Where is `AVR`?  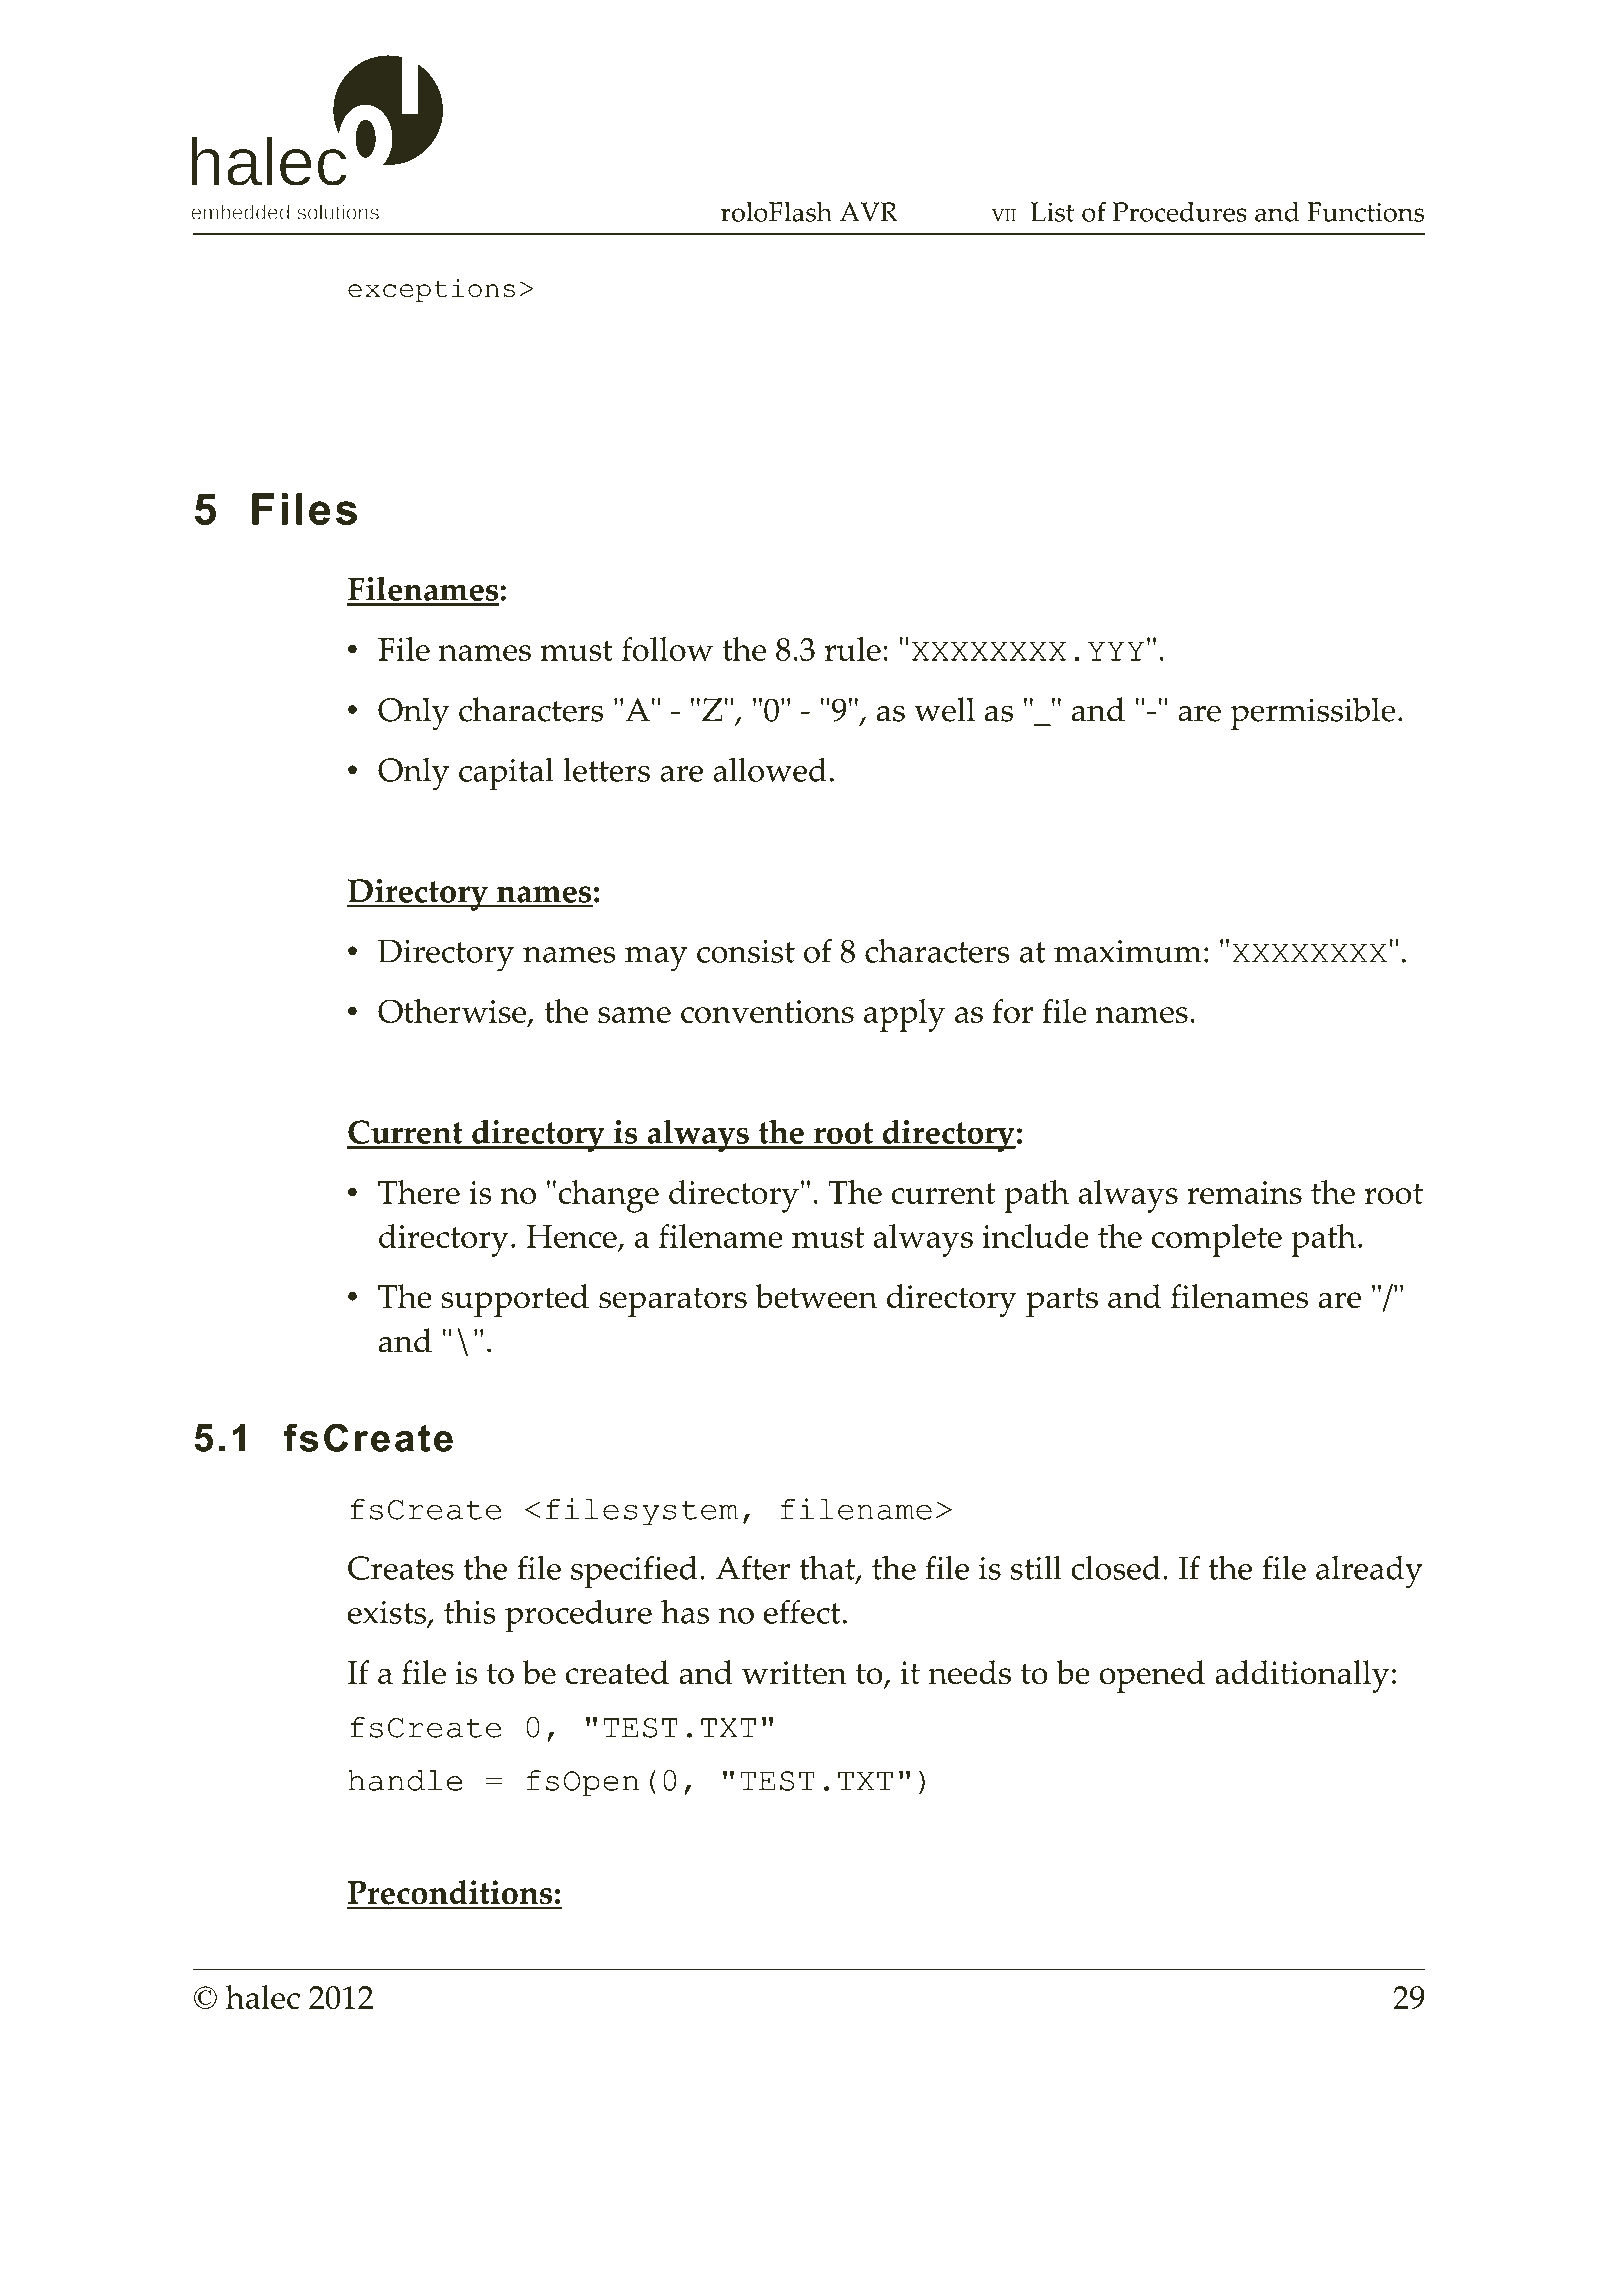
AVR is located at coordinates (869, 212).
